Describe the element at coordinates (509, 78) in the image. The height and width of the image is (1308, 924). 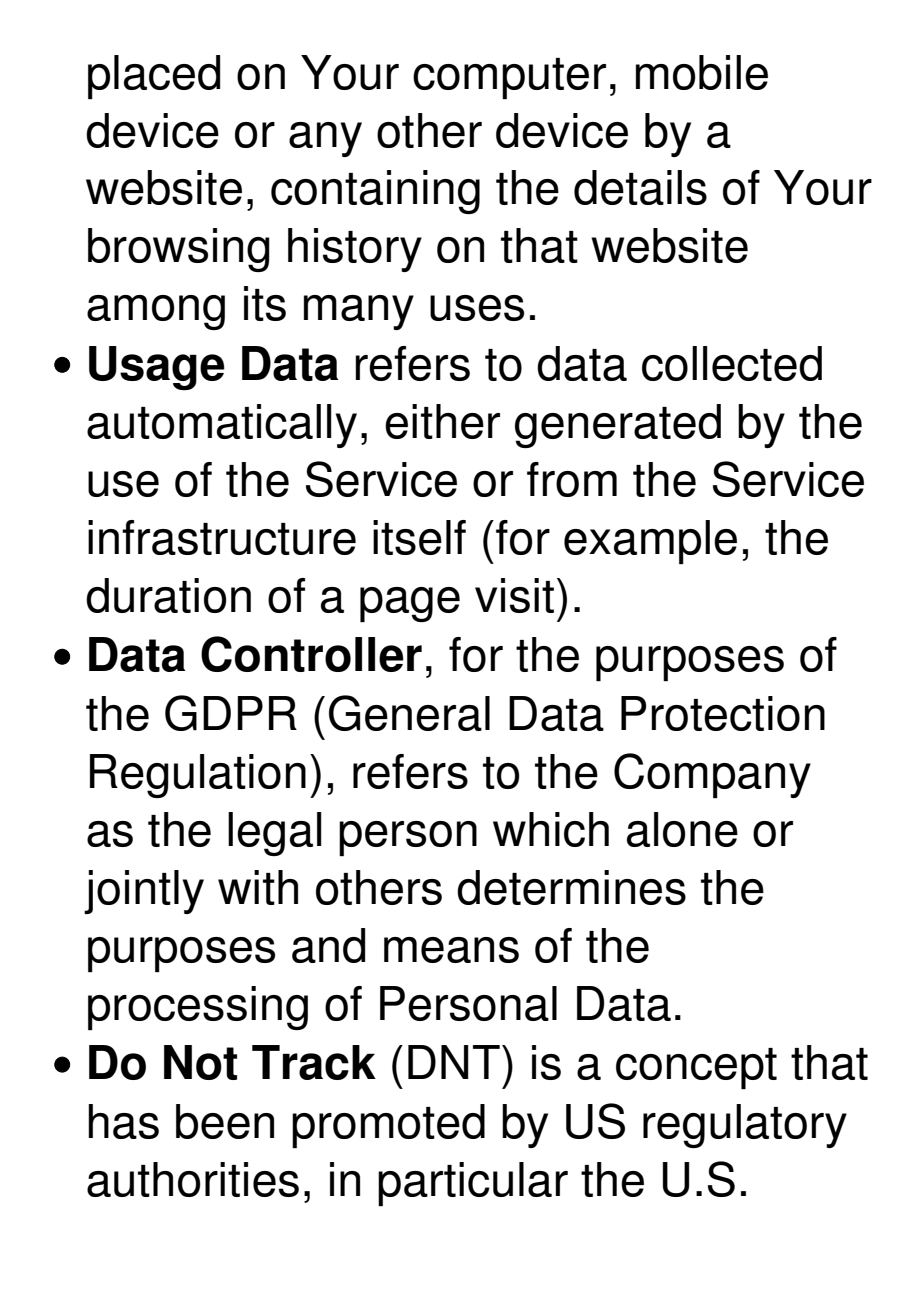
I see `computer` at that location.
